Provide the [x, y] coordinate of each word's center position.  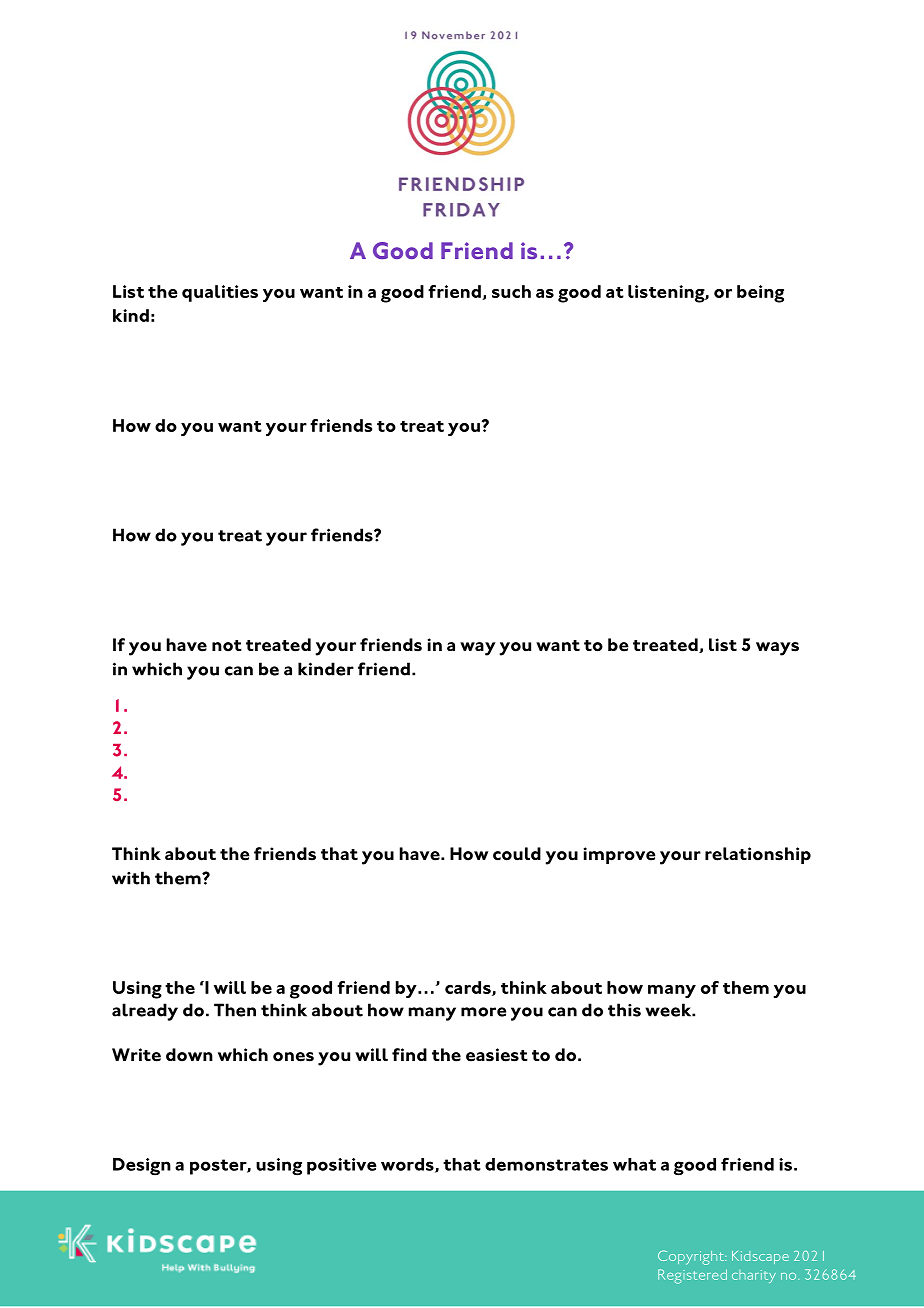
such [511, 291]
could [517, 854]
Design [142, 1167]
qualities [220, 293]
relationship [758, 855]
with [131, 878]
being [760, 294]
